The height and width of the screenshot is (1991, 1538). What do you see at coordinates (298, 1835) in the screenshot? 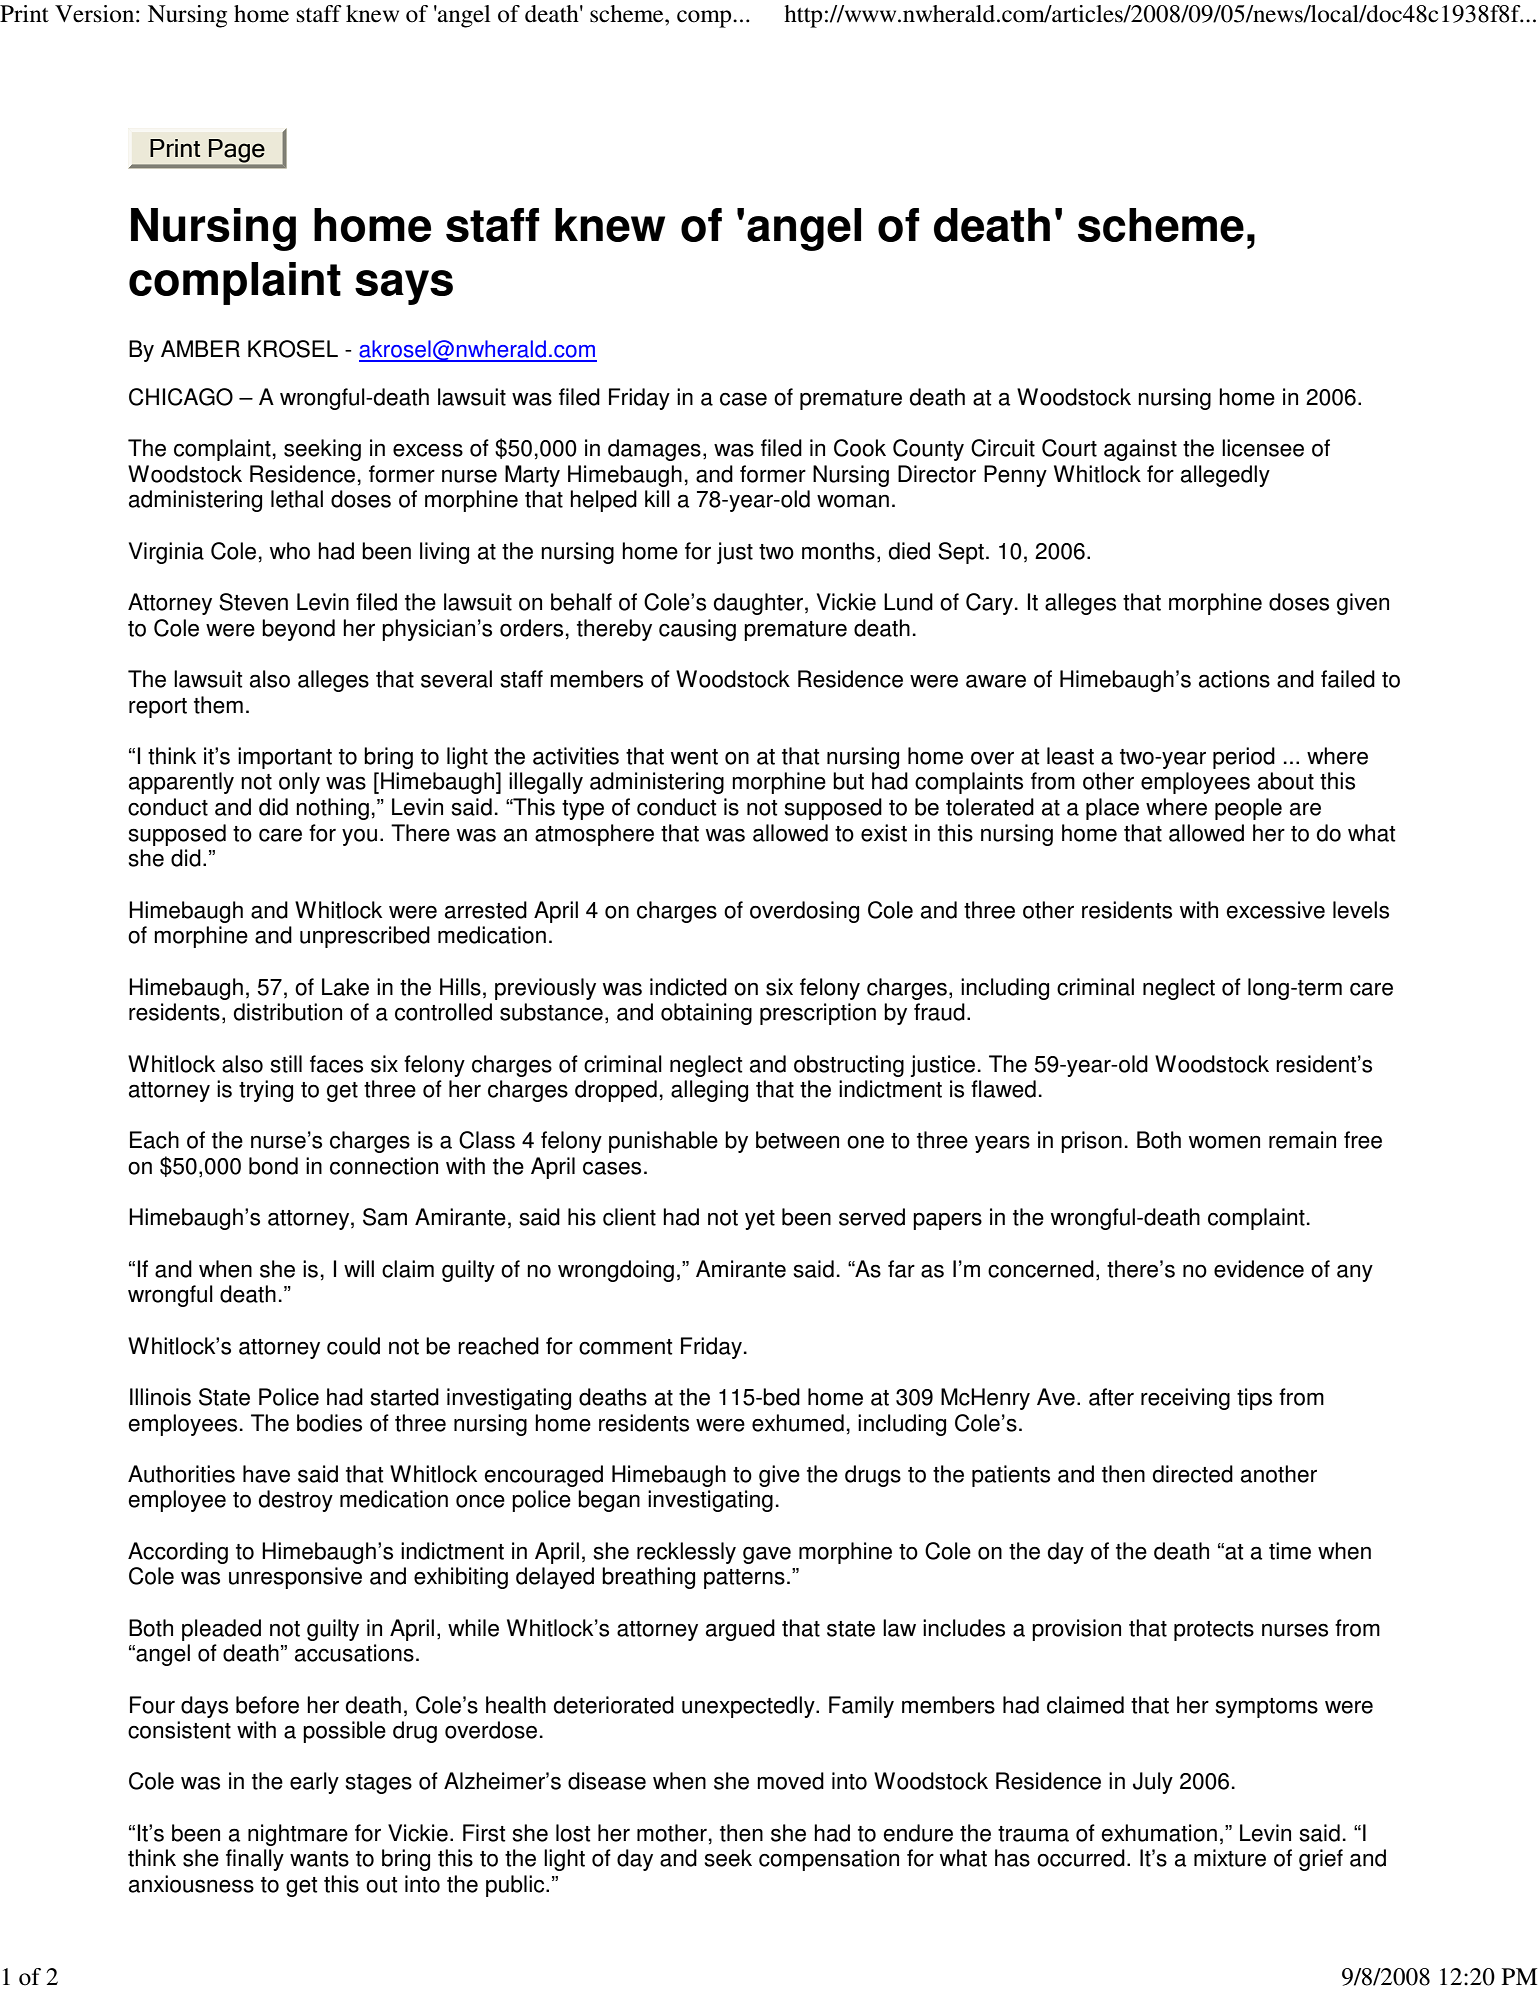
I see `nightmare` at bounding box center [298, 1835].
